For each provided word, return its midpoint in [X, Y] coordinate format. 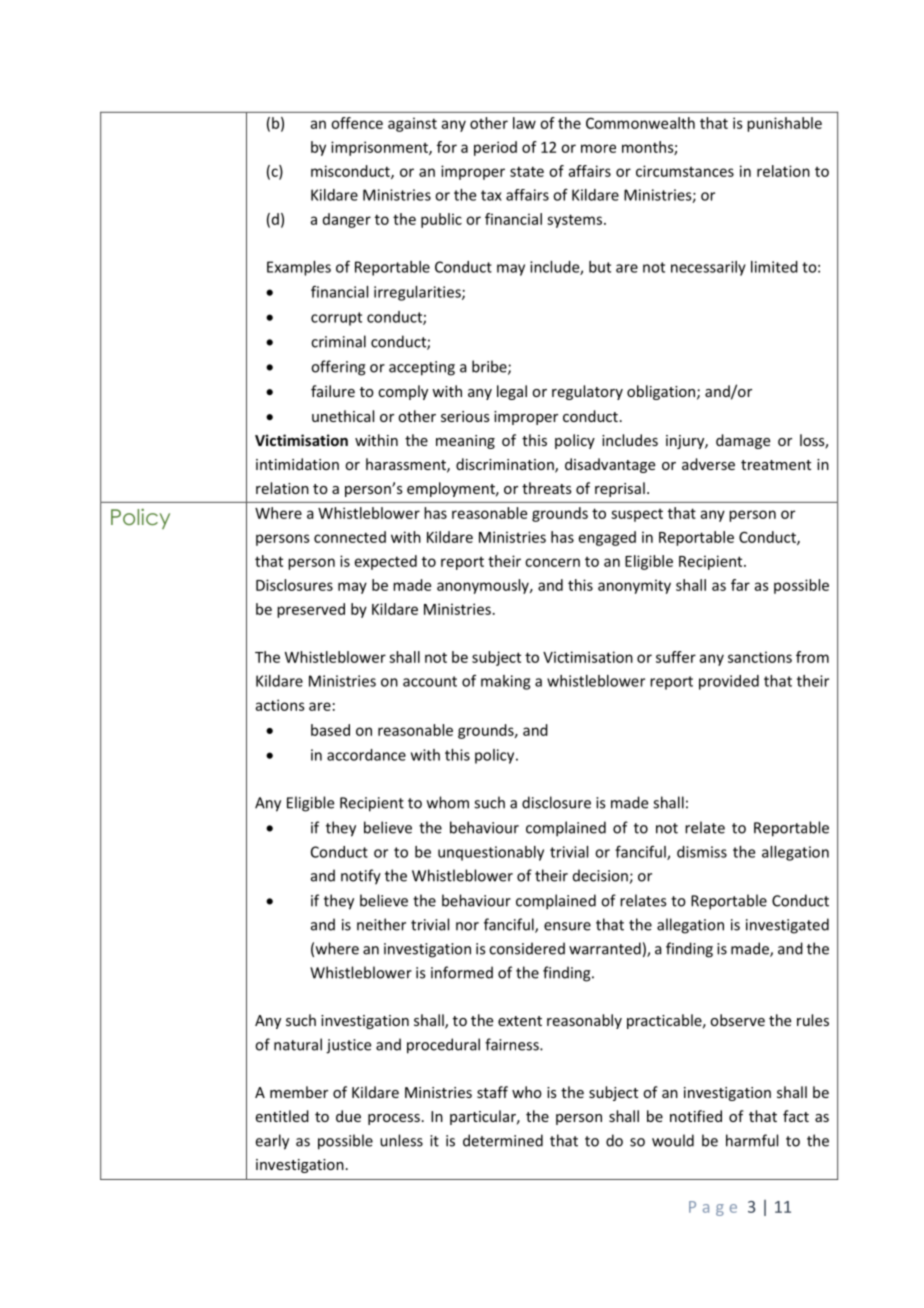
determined [503, 1140]
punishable [784, 124]
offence [357, 123]
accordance [366, 755]
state [527, 171]
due [348, 1116]
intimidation [297, 464]
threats [547, 488]
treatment [776, 465]
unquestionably [491, 853]
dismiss [702, 852]
